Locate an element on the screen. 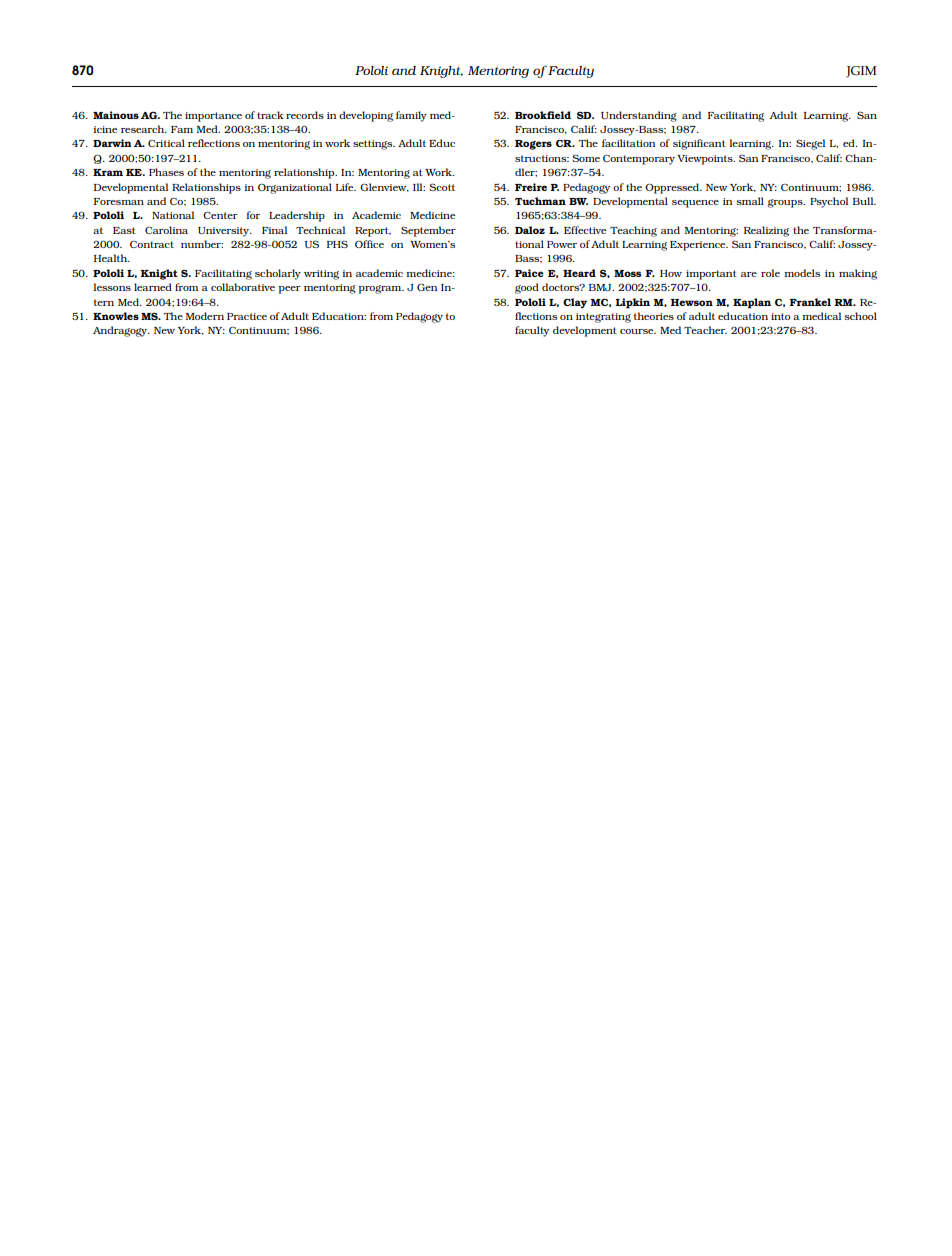 This screenshot has height=1256, width=952. integrating is located at coordinates (603, 318).
